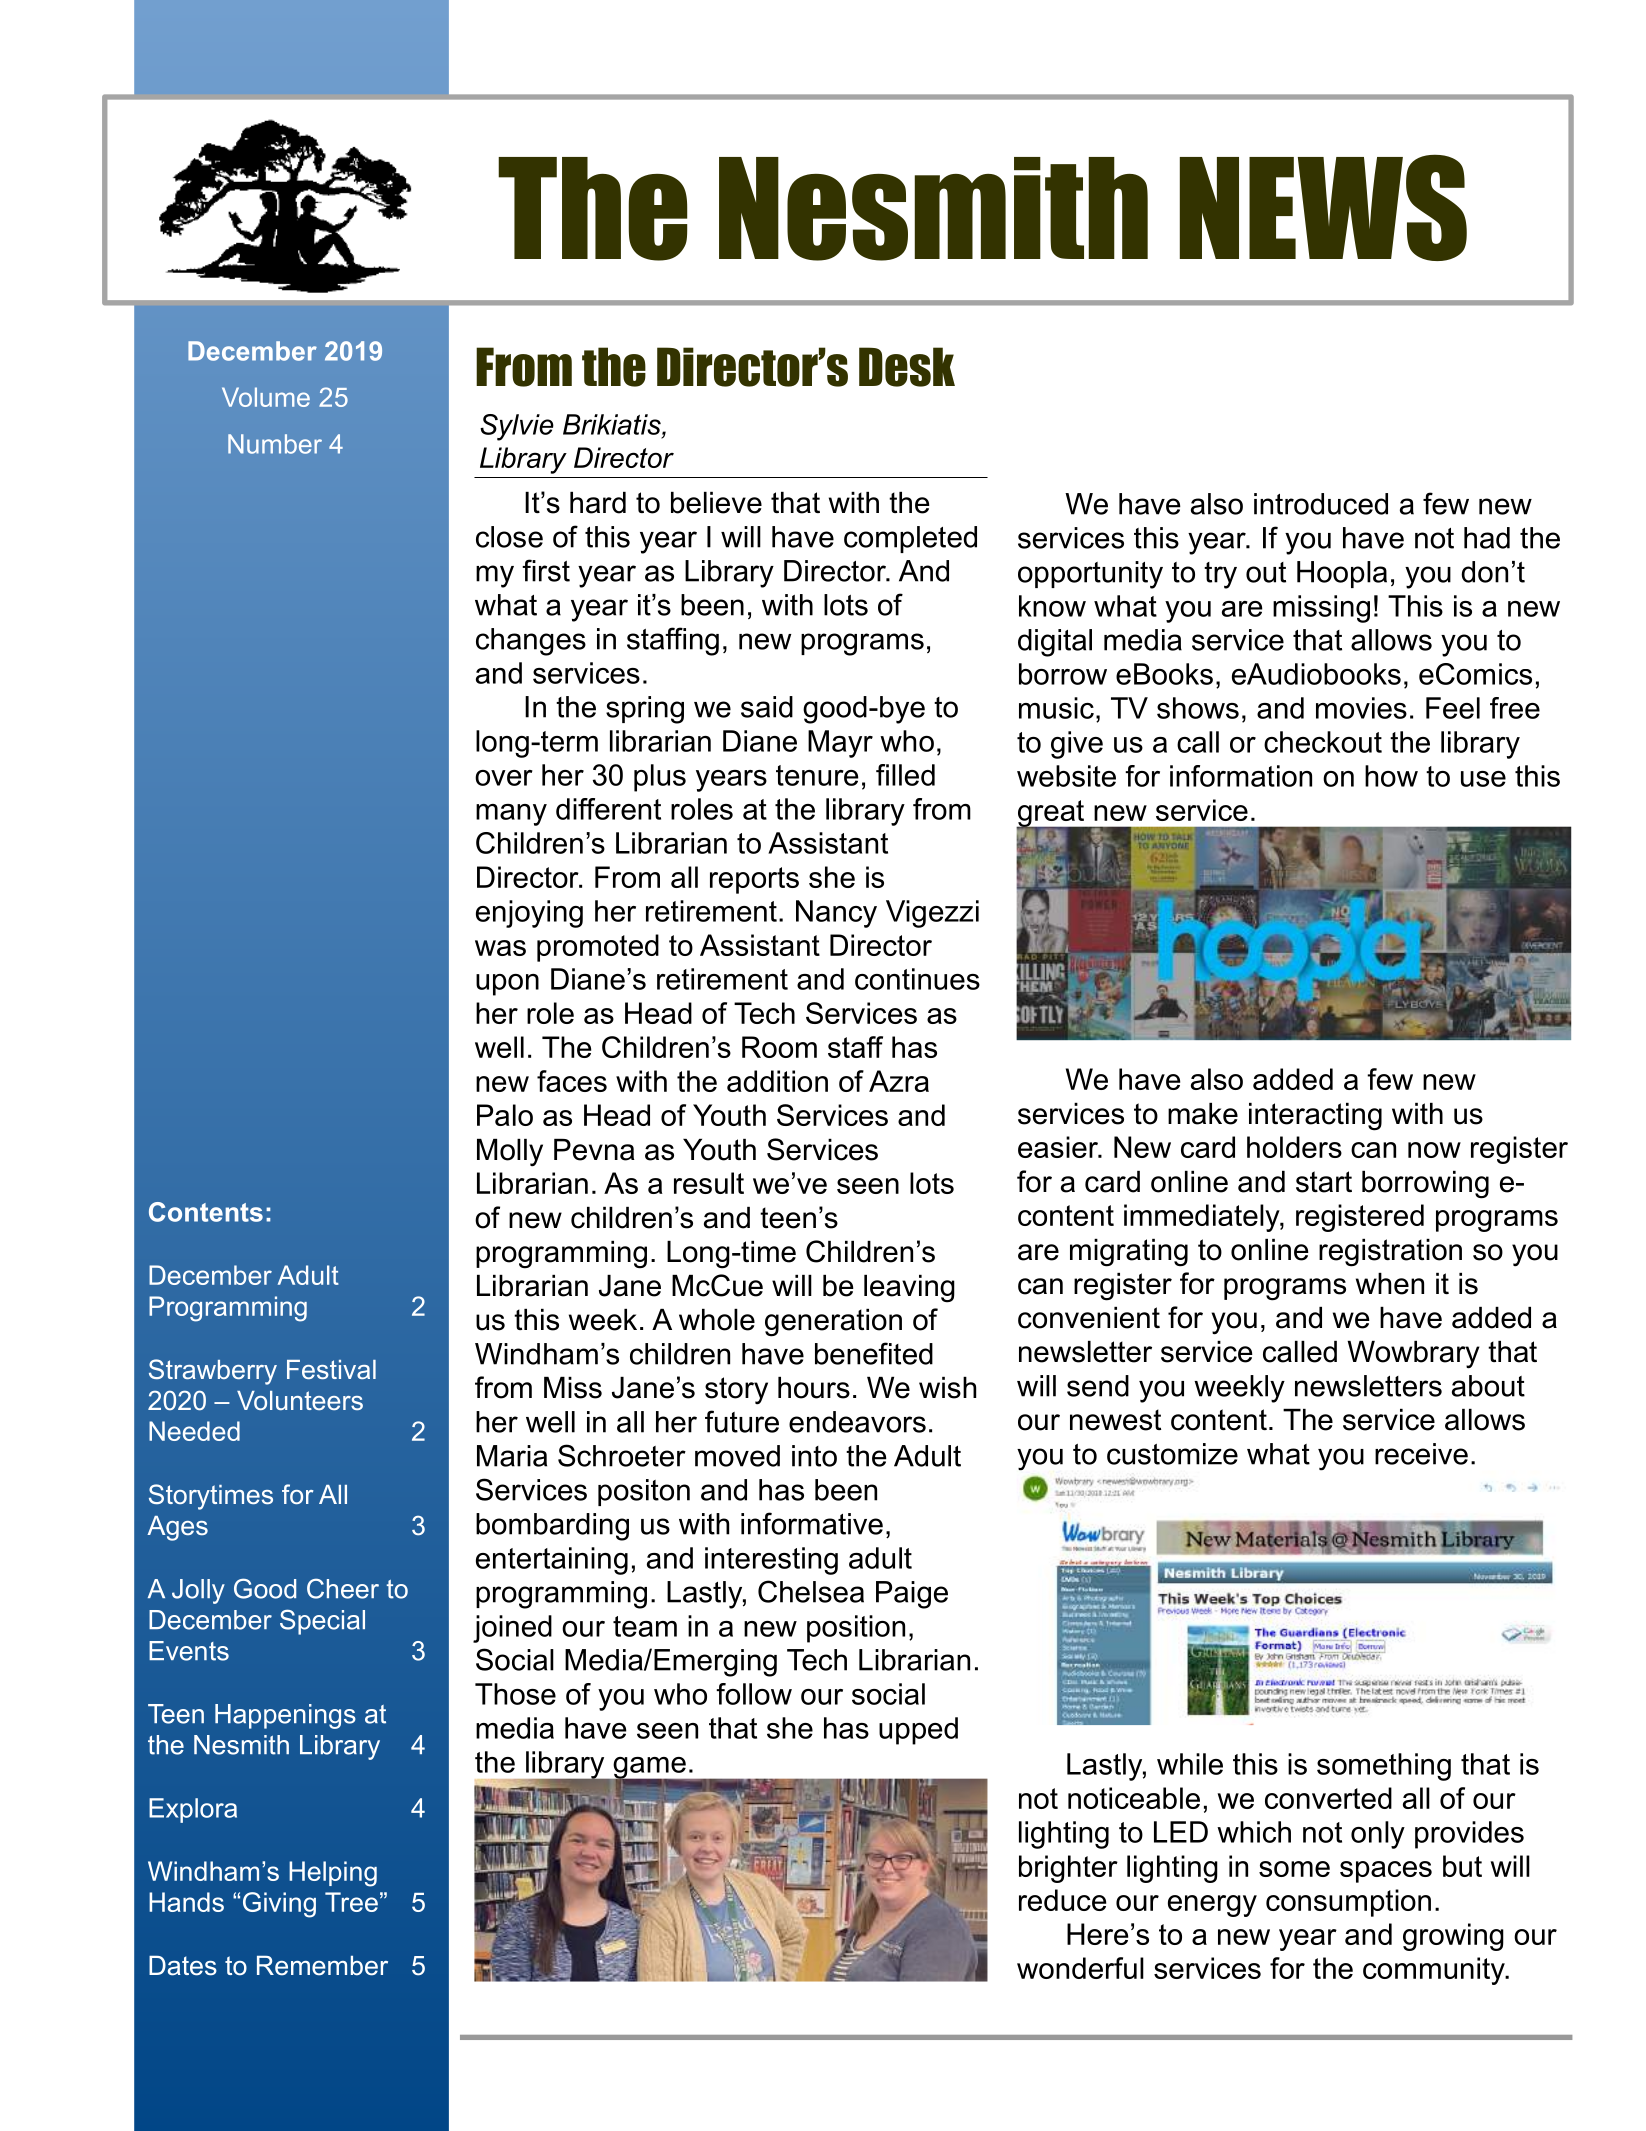  What do you see at coordinates (1324, 1182) in the page?
I see `start` at bounding box center [1324, 1182].
